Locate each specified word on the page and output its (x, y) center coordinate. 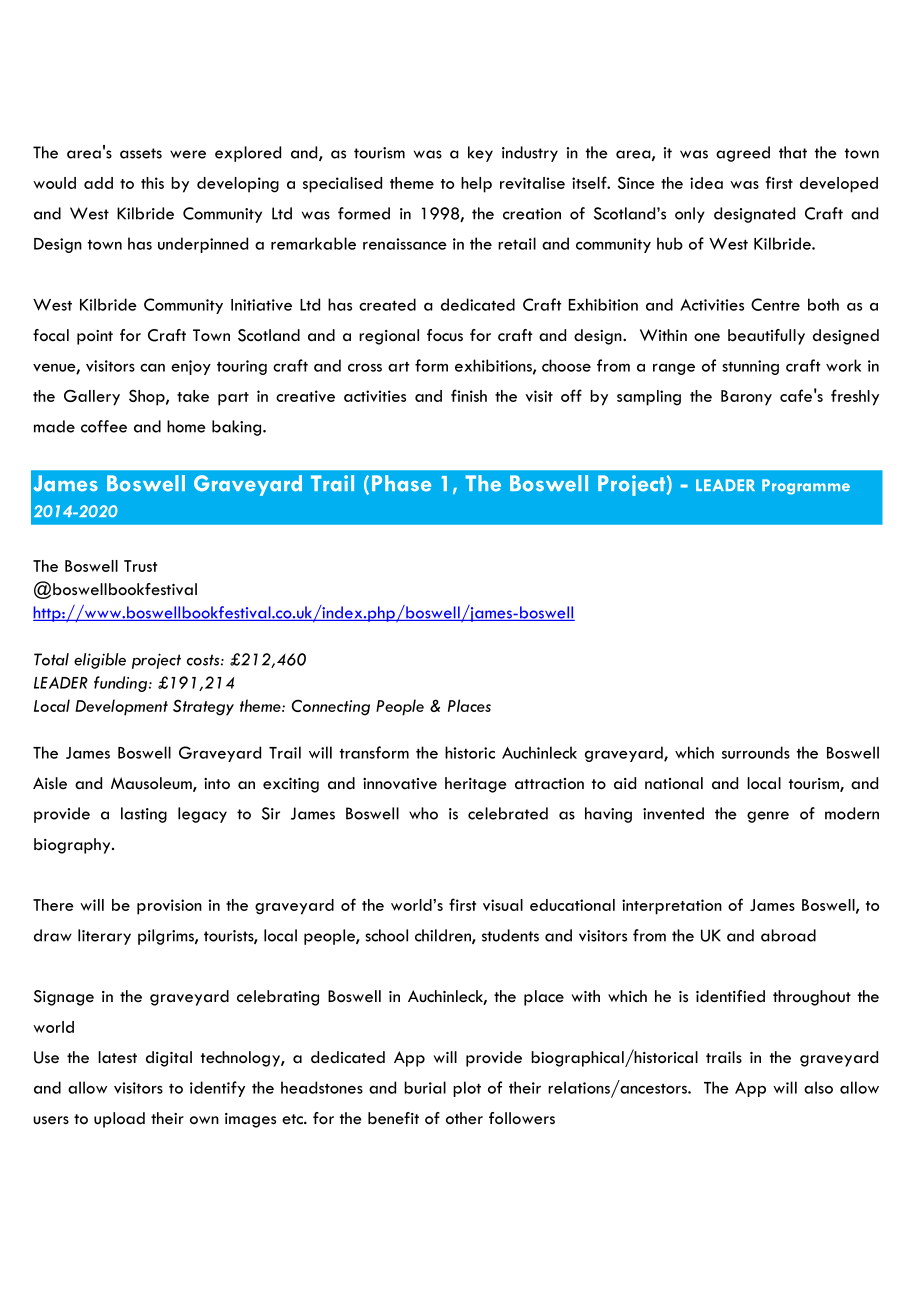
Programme (806, 487)
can (152, 367)
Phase (401, 483)
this (152, 183)
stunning (750, 367)
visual (503, 905)
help (476, 185)
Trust (140, 566)
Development (121, 707)
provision (169, 907)
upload (119, 1120)
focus (445, 335)
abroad (788, 935)
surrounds (756, 752)
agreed (743, 154)
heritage (476, 785)
